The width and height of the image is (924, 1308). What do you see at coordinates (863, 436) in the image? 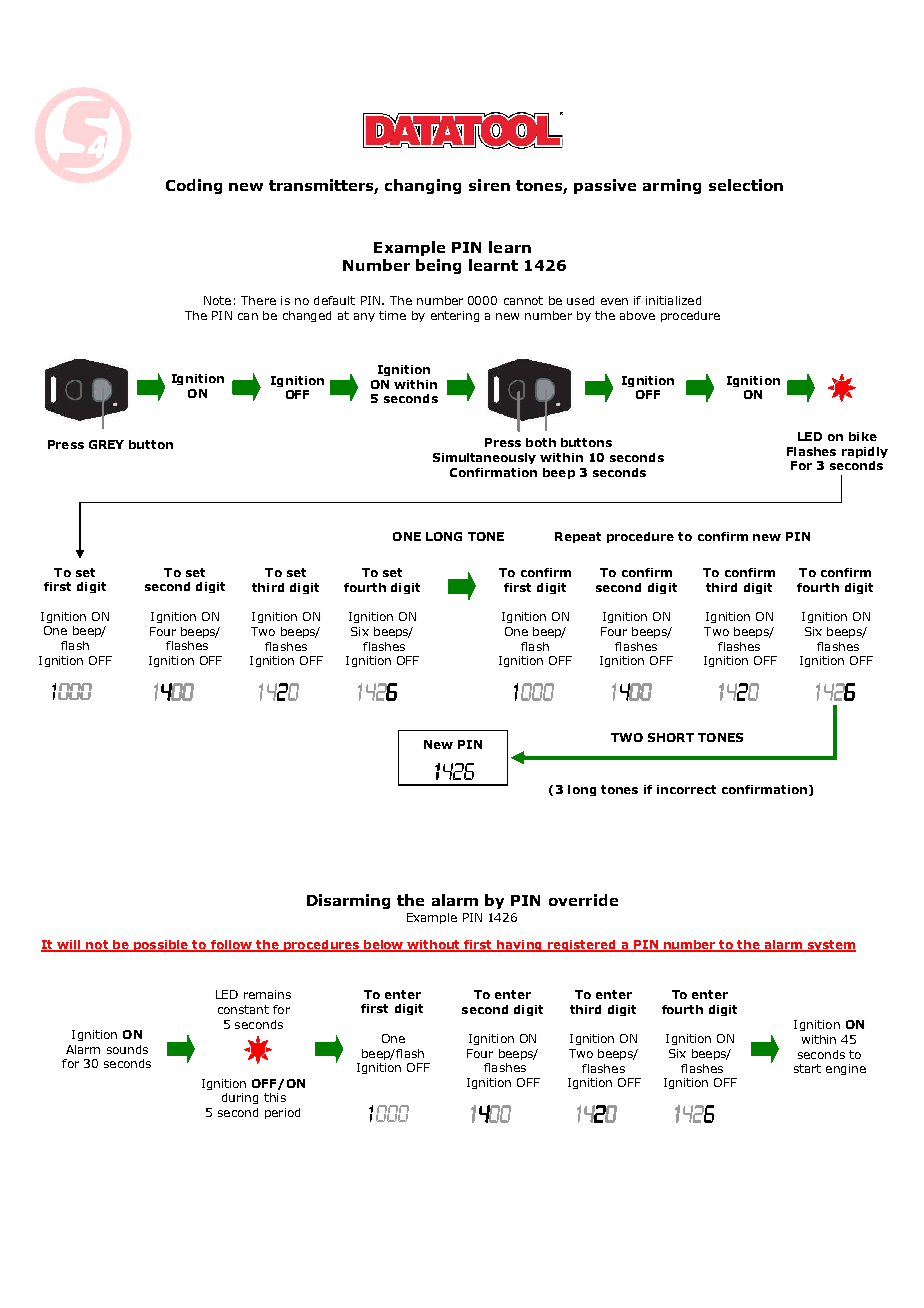
I see `bike` at bounding box center [863, 436].
